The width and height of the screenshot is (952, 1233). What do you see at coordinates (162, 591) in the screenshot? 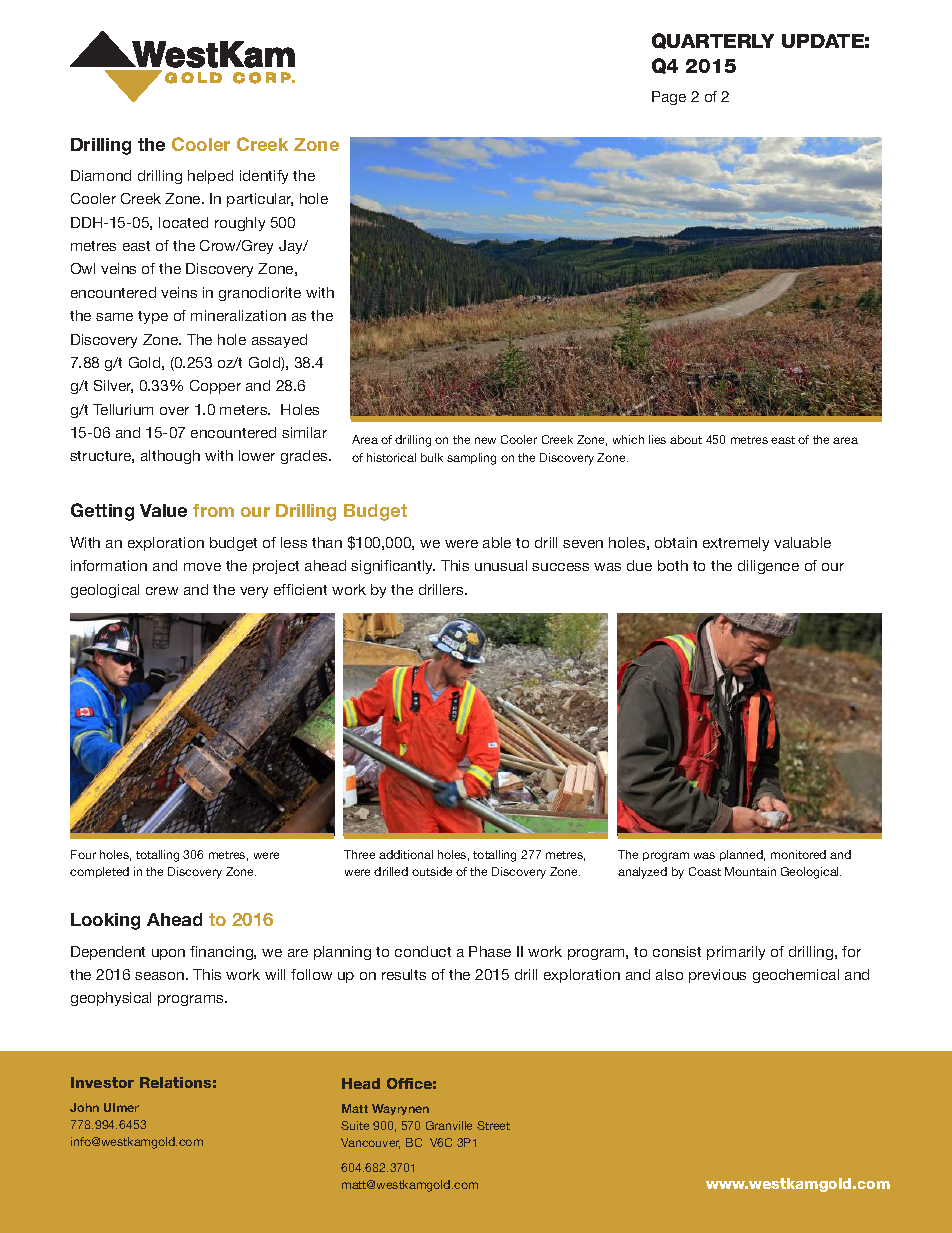
I see `crew` at bounding box center [162, 591].
